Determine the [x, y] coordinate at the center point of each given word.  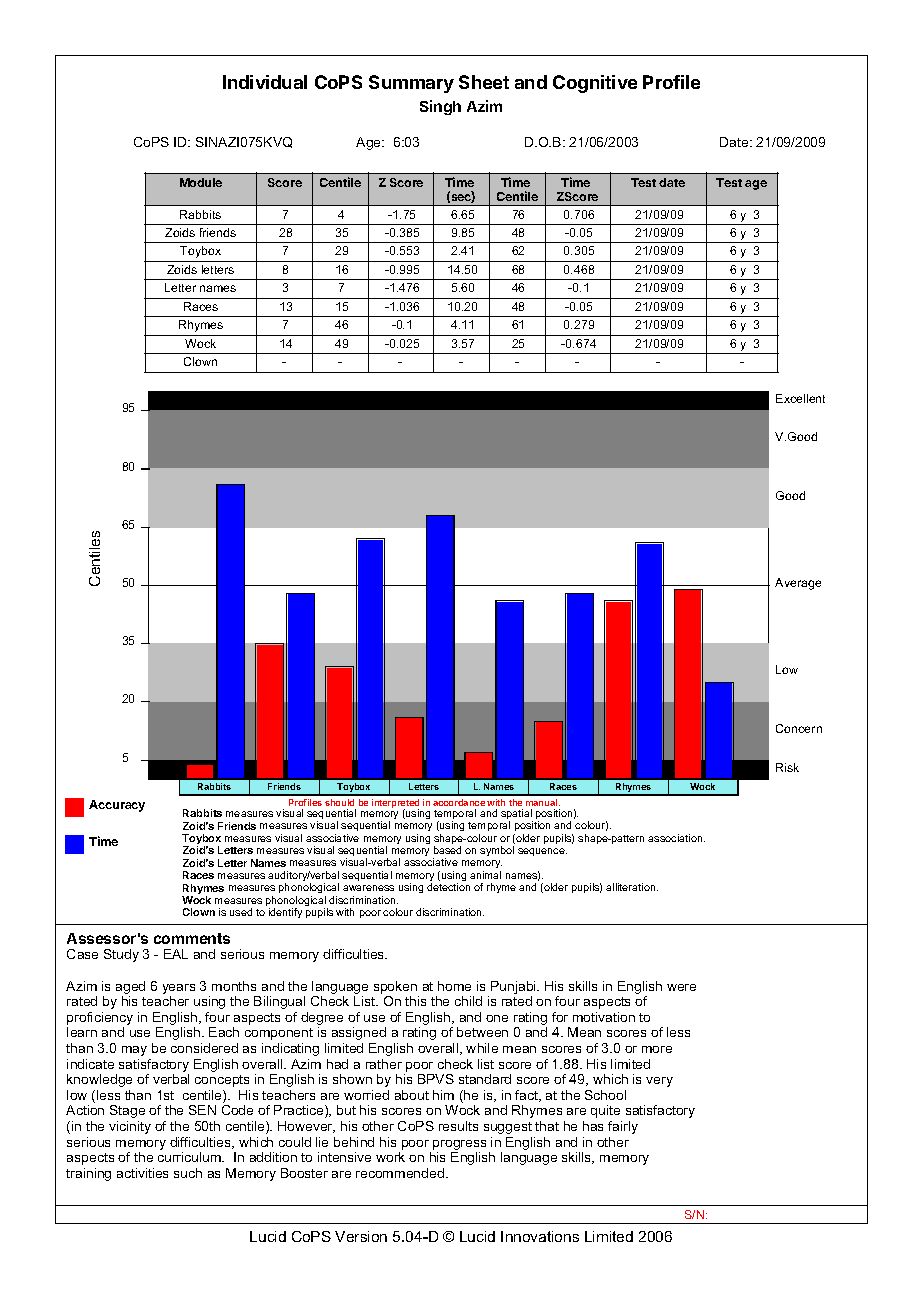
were [681, 987]
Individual [265, 82]
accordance [459, 802]
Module [201, 182]
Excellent [800, 398]
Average [798, 584]
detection [448, 887]
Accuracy [117, 806]
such [188, 1173]
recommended [401, 1173]
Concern [799, 728]
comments [192, 938]
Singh [440, 107]
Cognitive [595, 84]
